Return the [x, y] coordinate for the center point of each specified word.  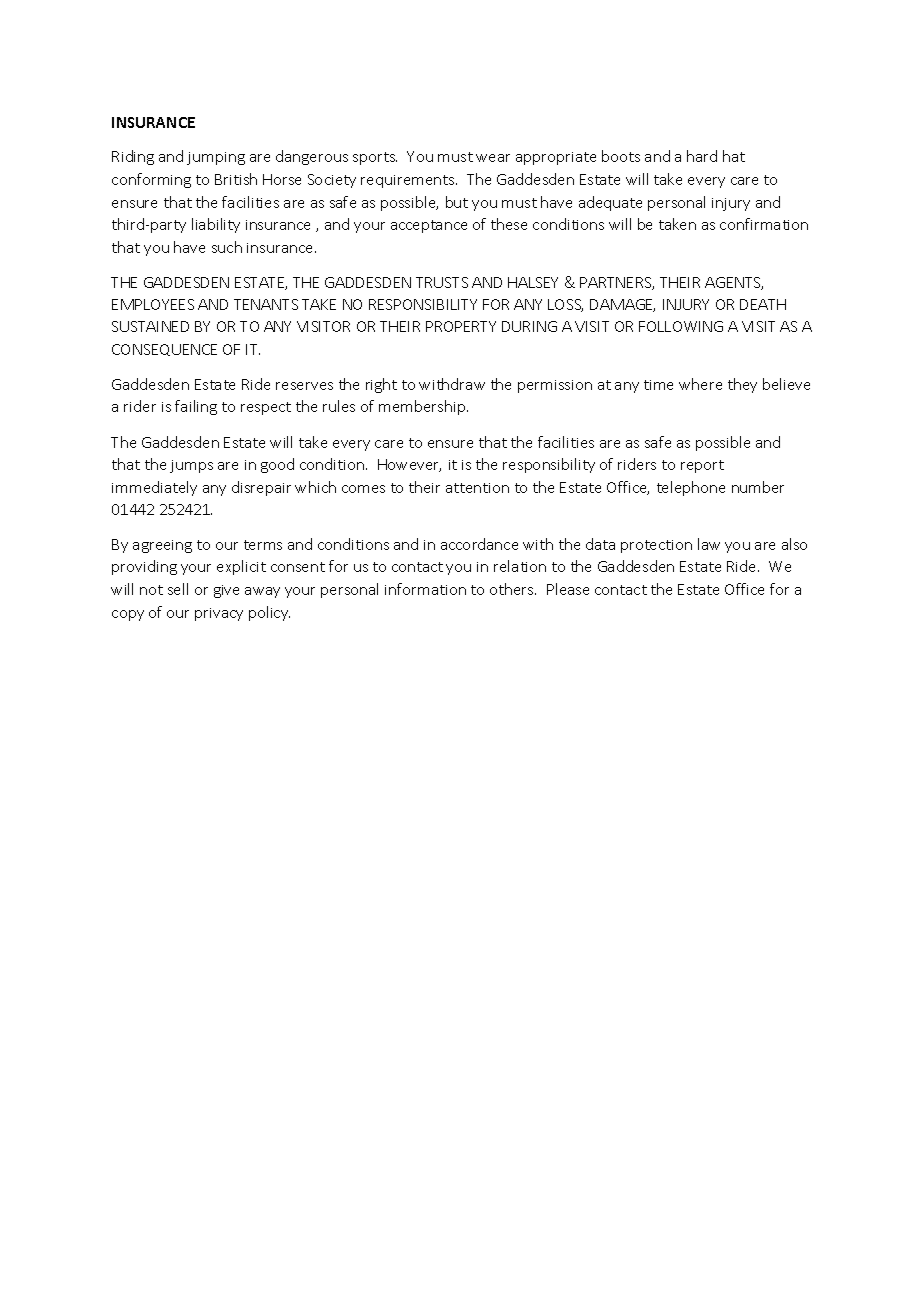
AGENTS [734, 283]
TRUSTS [442, 282]
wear [493, 158]
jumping [216, 158]
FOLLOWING [681, 326]
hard [702, 156]
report [702, 466]
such [227, 247]
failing [196, 407]
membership [423, 407]
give [226, 591]
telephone [691, 488]
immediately [154, 488]
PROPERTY [461, 326]
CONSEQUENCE [164, 350]
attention [477, 488]
